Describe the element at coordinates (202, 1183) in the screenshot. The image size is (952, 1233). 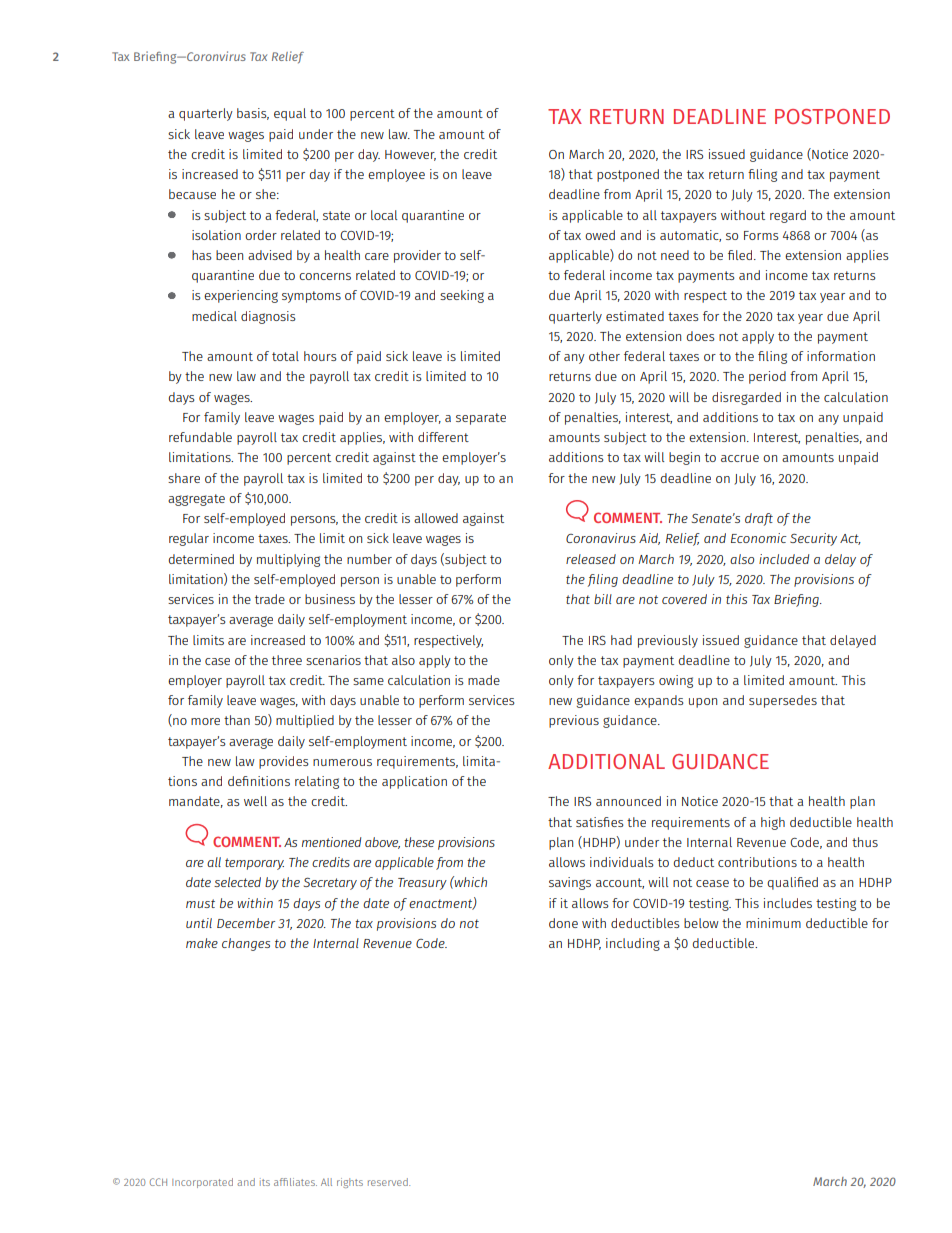
I see `Incorporated` at that location.
